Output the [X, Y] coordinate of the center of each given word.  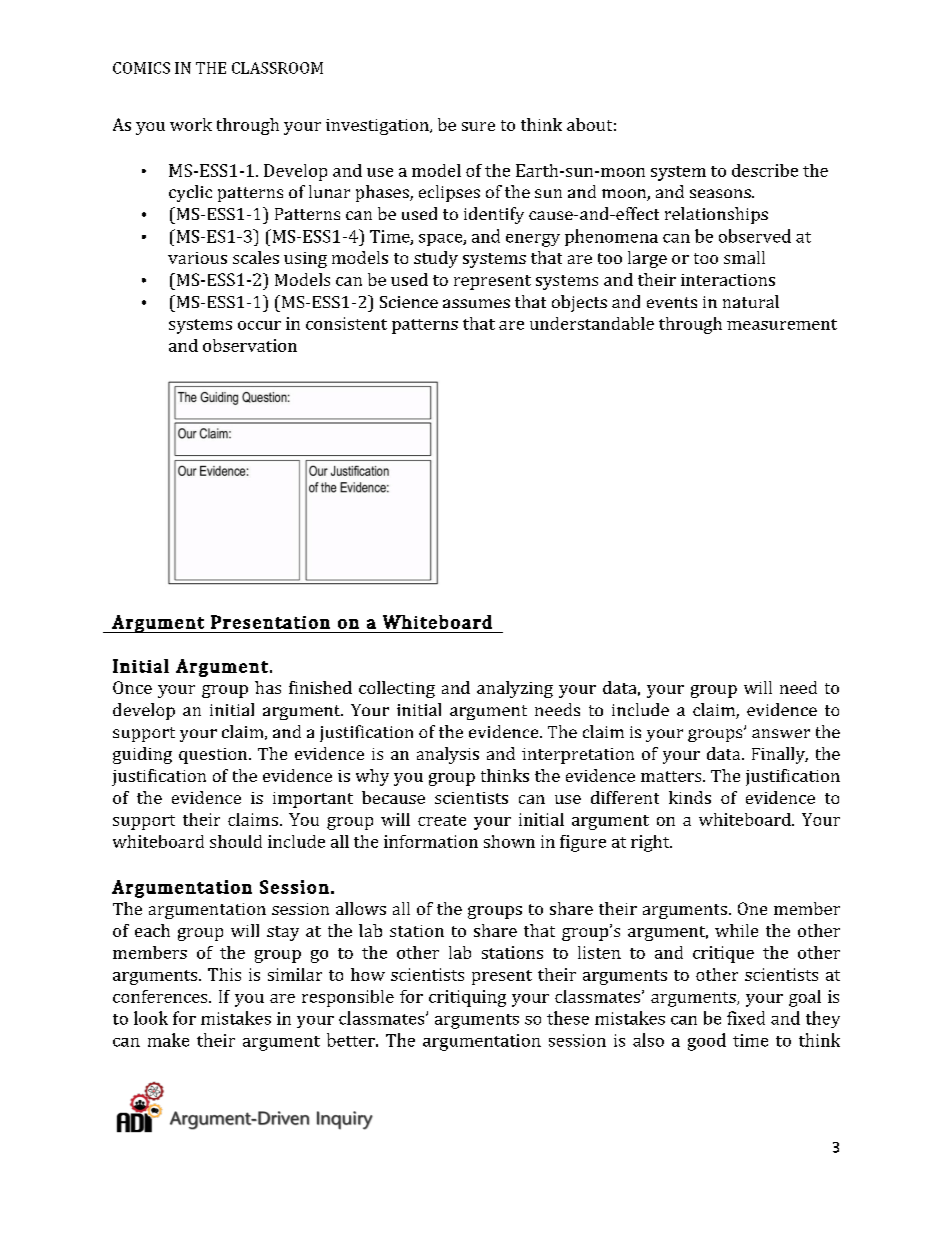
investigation [378, 127]
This [224, 974]
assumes [476, 303]
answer [781, 733]
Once [132, 687]
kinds [690, 797]
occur [259, 325]
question [214, 756]
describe [765, 170]
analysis [448, 755]
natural [751, 301]
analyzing [515, 689]
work [191, 124]
